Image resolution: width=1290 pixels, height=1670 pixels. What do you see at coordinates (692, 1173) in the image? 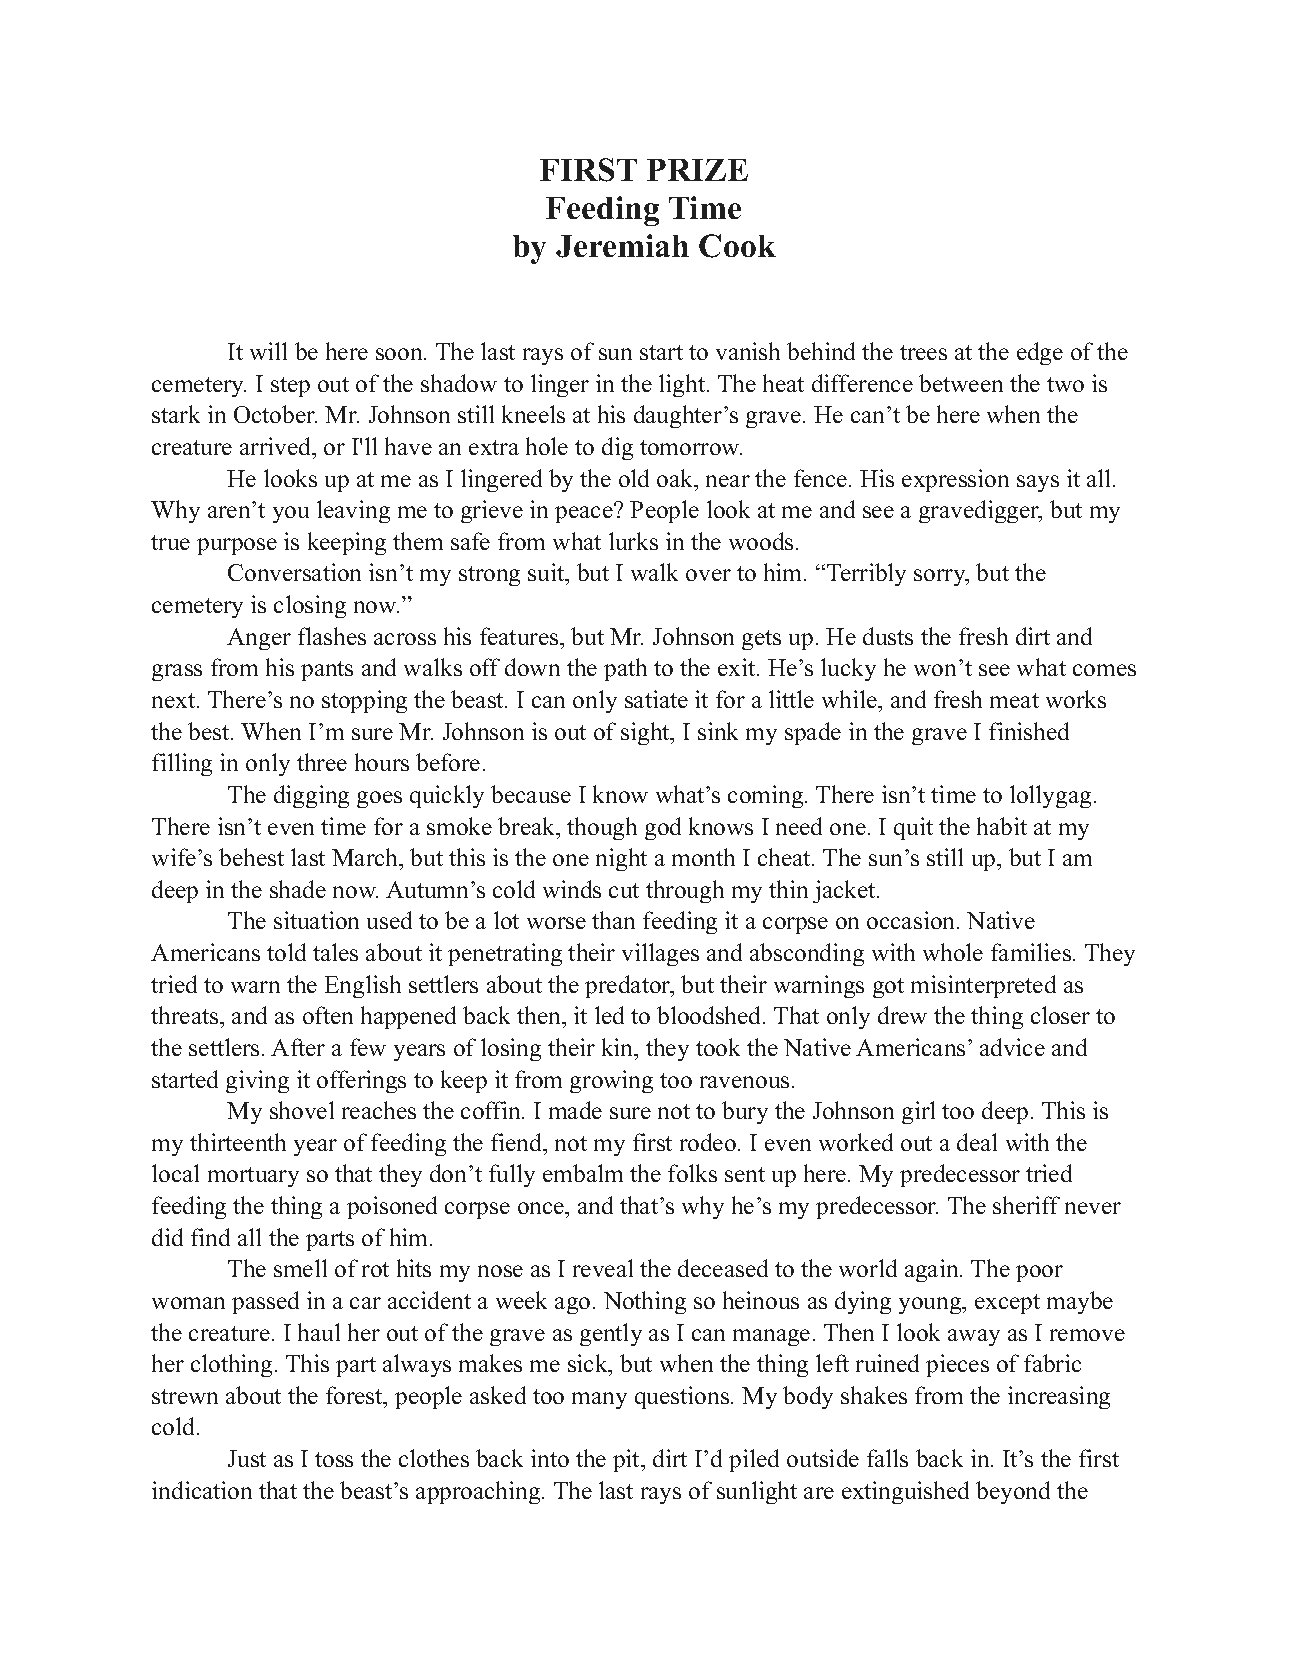
I see `folks` at bounding box center [692, 1173].
